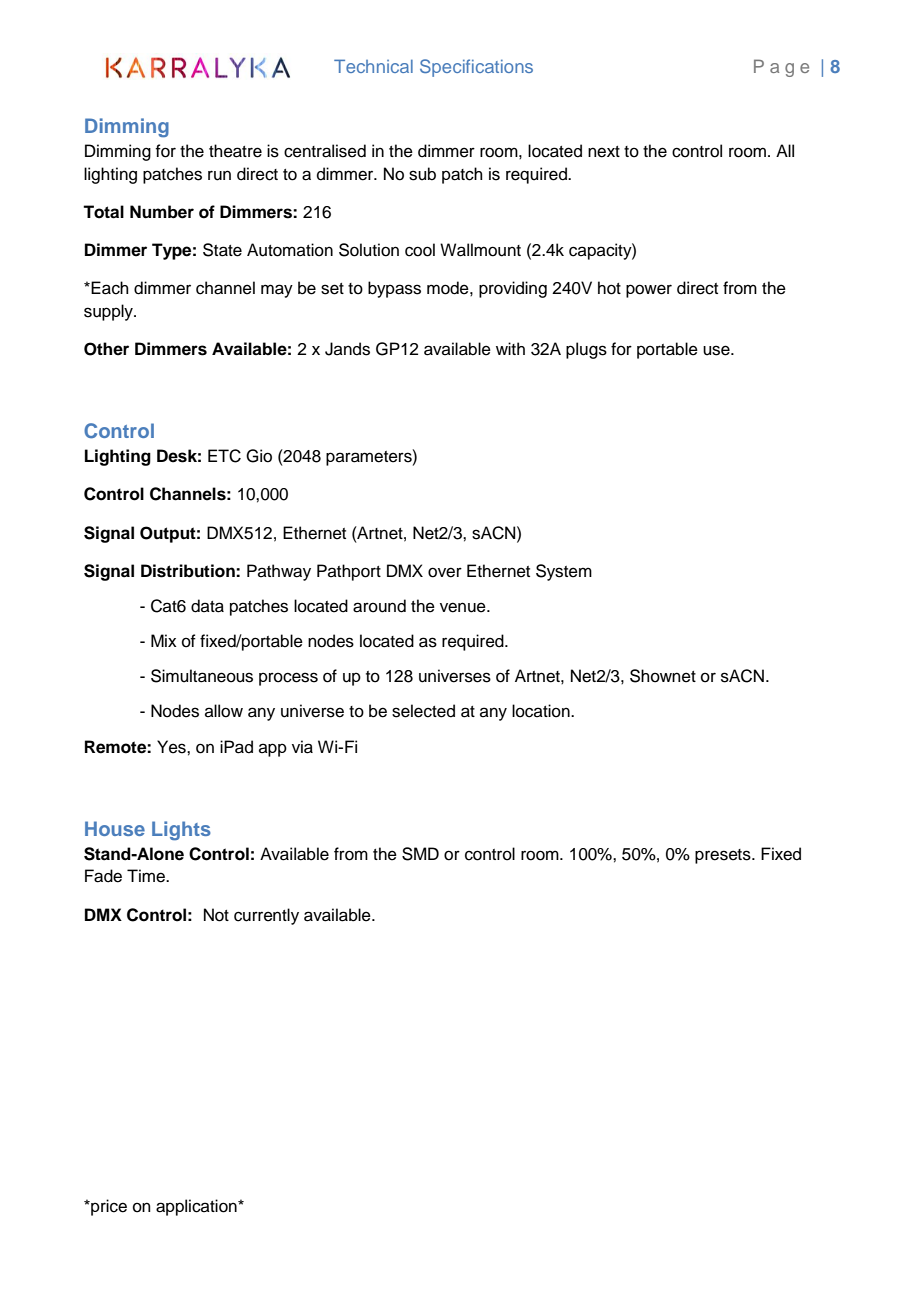  I want to click on SMD, so click(420, 854).
